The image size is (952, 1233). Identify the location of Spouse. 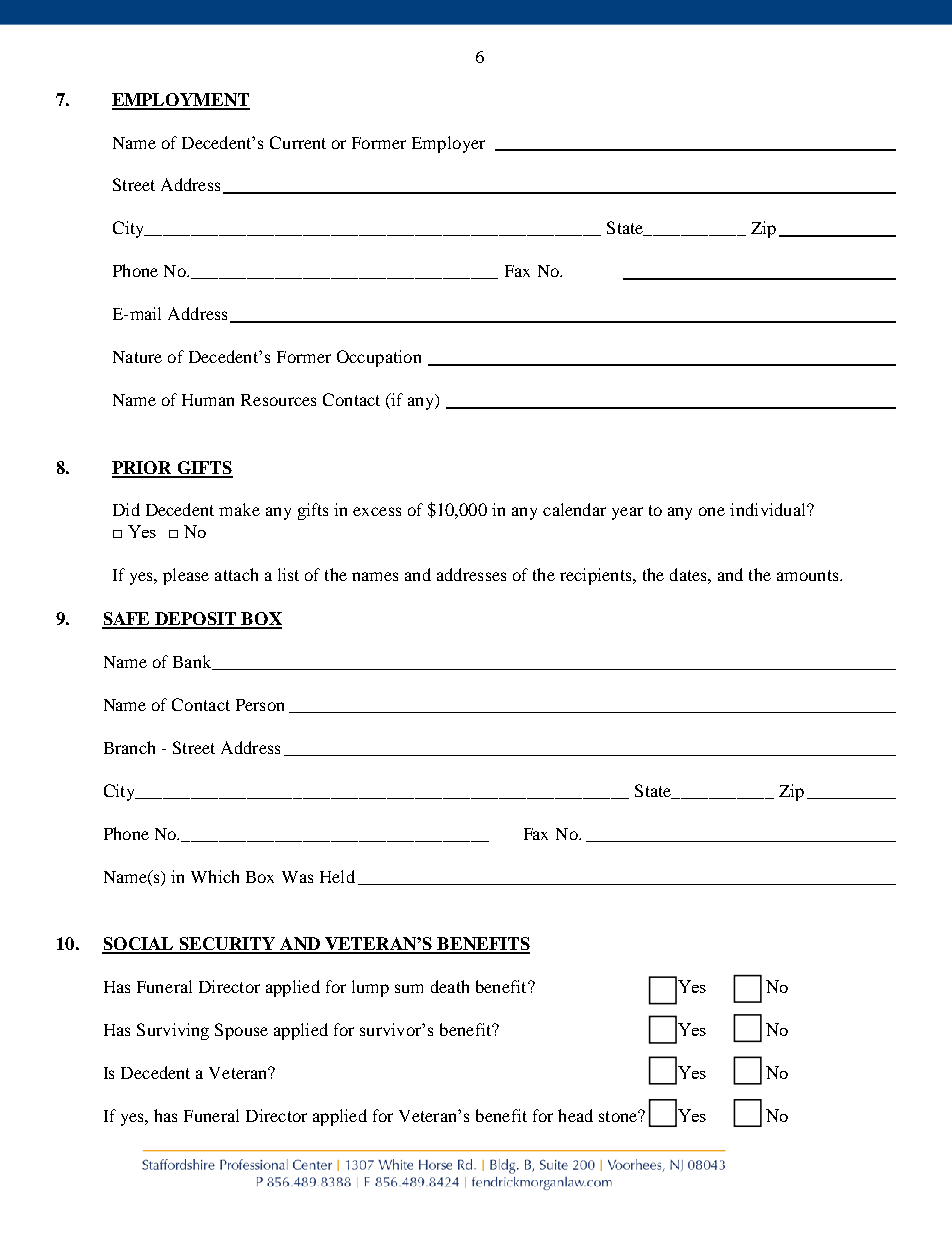
(241, 1031).
